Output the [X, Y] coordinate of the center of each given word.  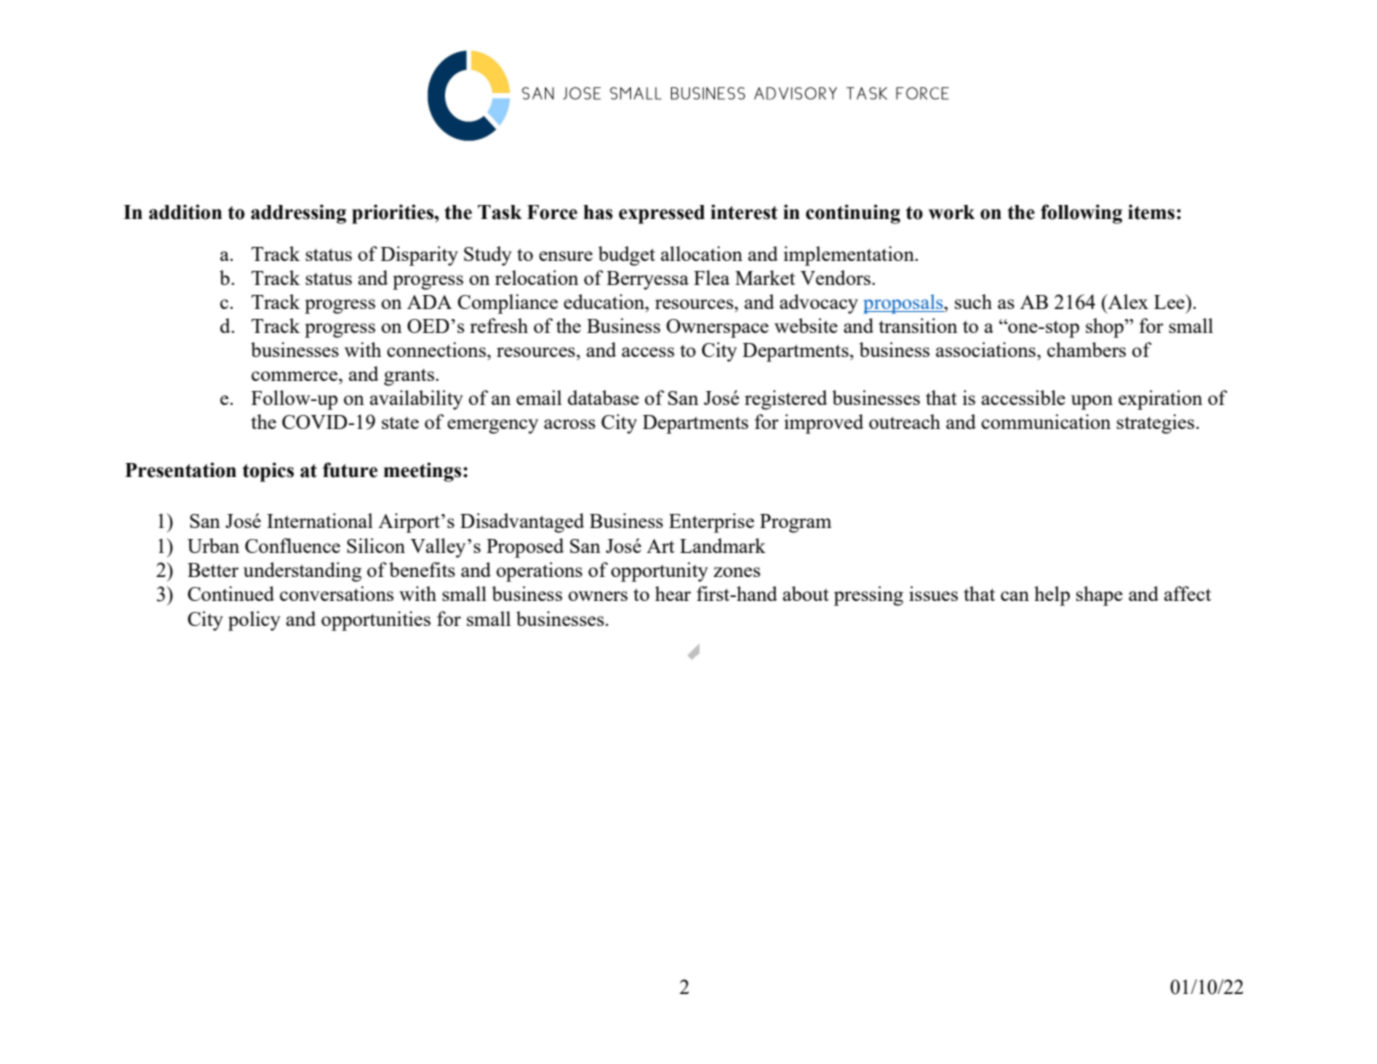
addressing [298, 214]
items [1151, 212]
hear [673, 593]
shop [1106, 328]
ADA [429, 302]
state [400, 423]
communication [1046, 421]
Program [796, 523]
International [320, 520]
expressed [662, 214]
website [806, 325]
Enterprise [711, 523]
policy [254, 621]
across [569, 424]
